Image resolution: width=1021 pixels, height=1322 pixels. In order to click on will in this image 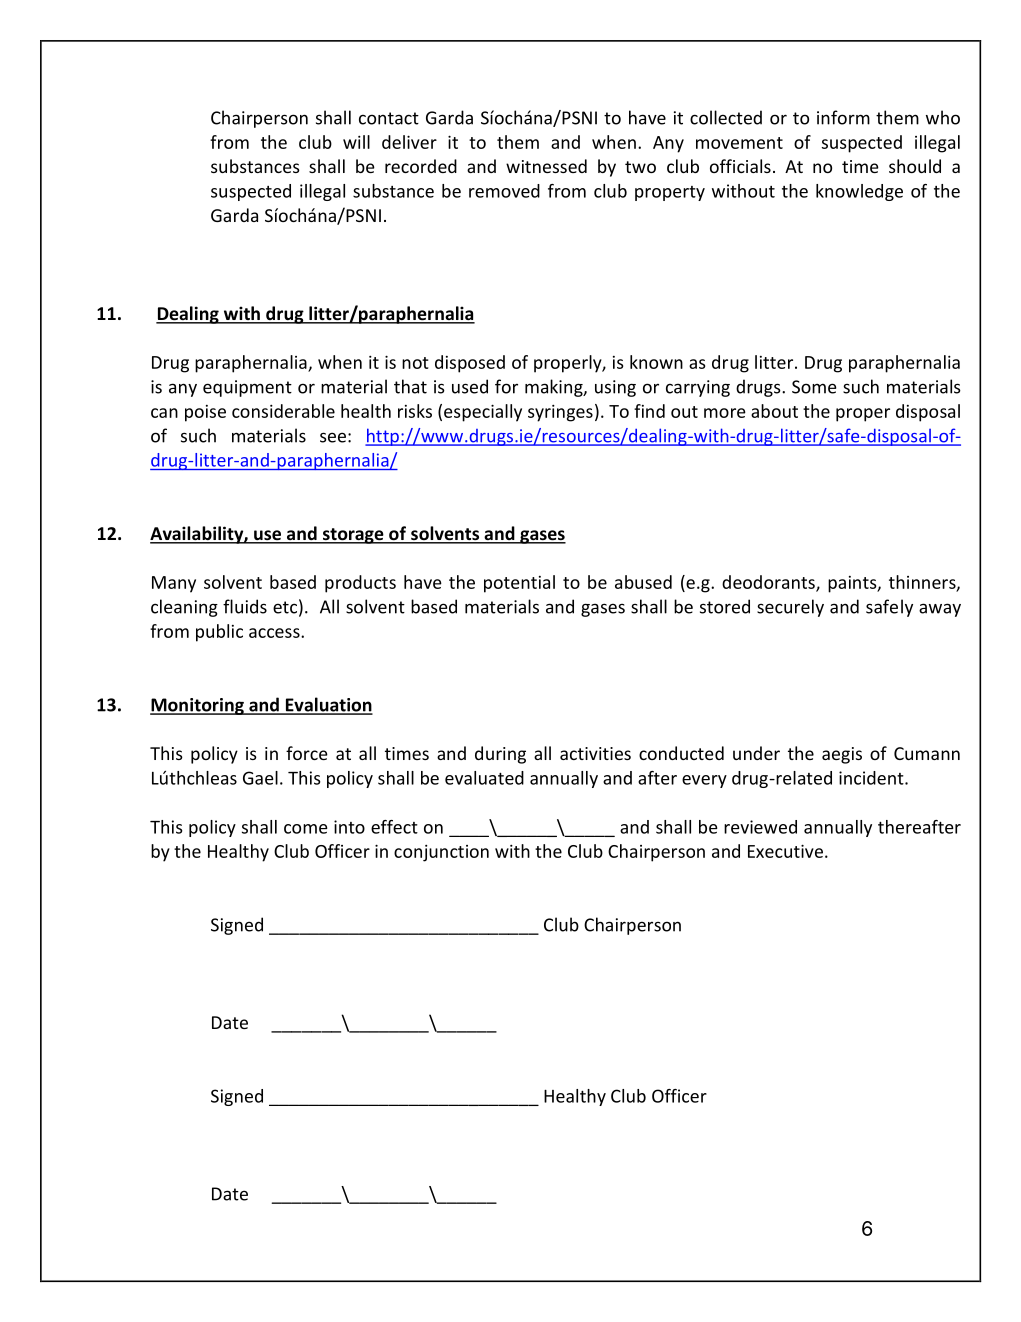, I will do `click(356, 142)`.
